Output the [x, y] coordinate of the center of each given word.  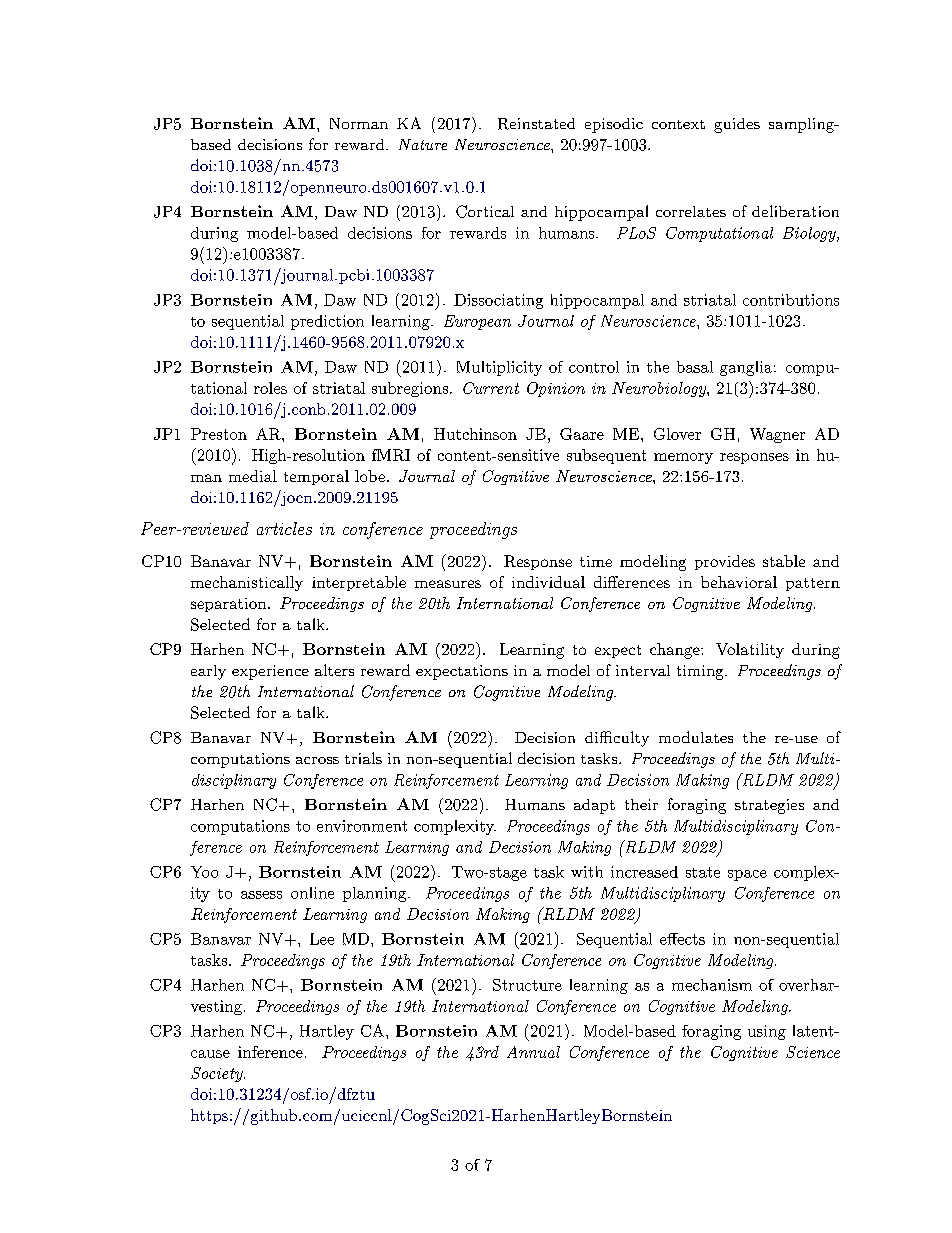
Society [218, 1074]
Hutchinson [475, 434]
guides [737, 125]
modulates [696, 737]
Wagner [777, 435]
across [317, 760]
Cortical [485, 211]
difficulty [617, 739]
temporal [316, 477]
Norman [359, 123]
